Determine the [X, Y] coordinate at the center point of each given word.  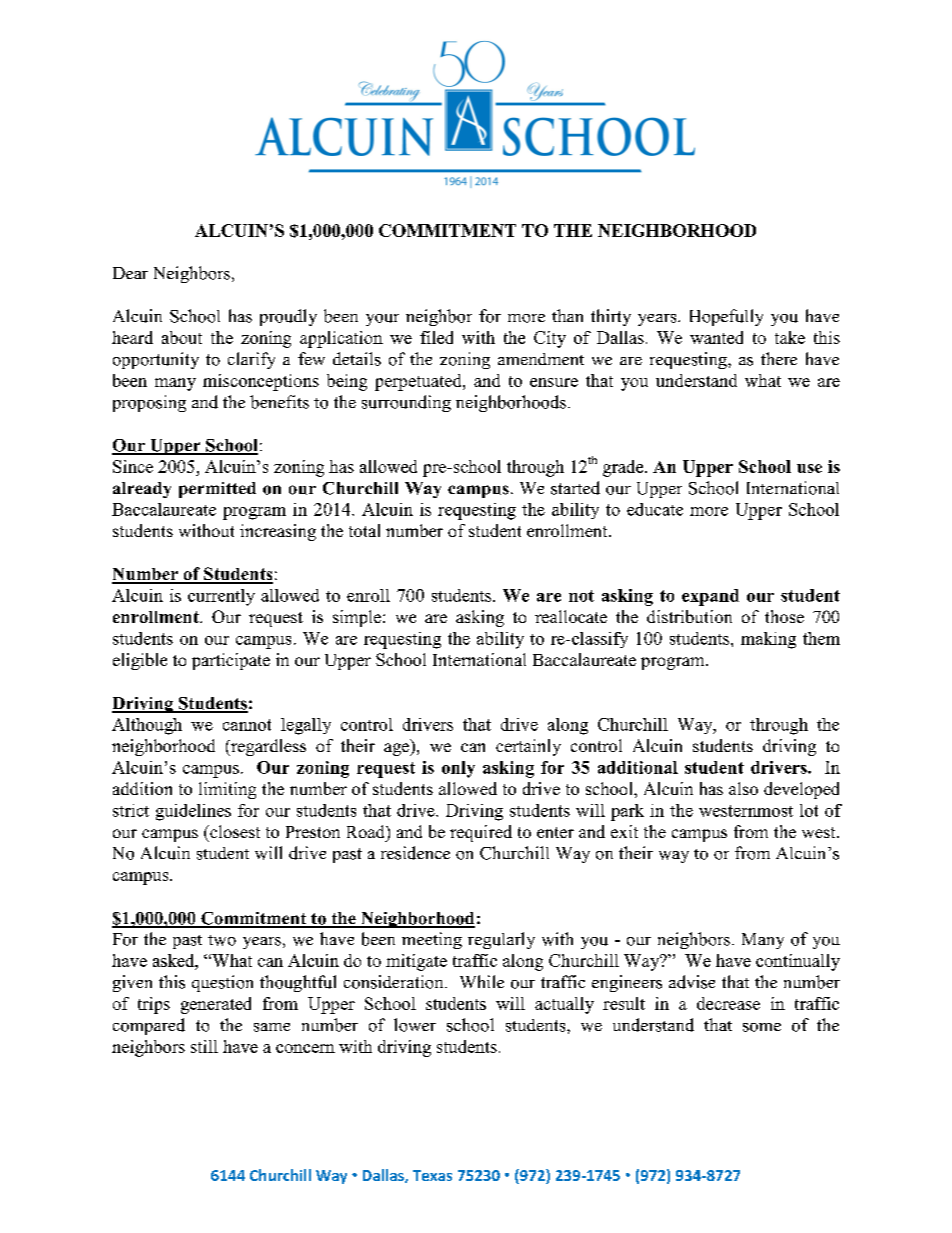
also [743, 788]
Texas [432, 1175]
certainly [528, 747]
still [204, 1046]
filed [436, 337]
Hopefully [726, 317]
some [762, 1027]
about [182, 337]
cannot [247, 725]
